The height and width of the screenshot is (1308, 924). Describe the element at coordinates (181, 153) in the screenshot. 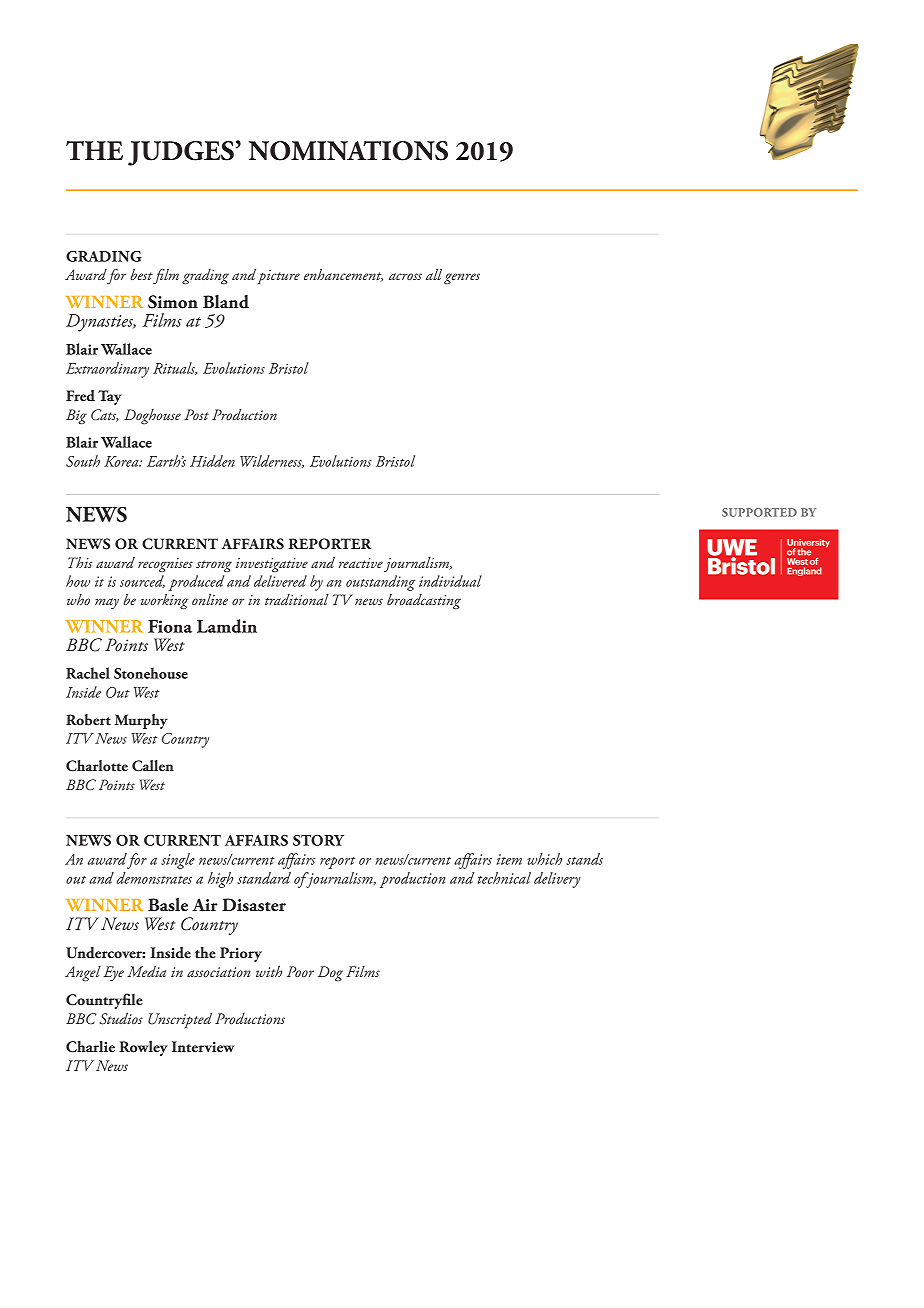

I see `JUDGES` at that location.
